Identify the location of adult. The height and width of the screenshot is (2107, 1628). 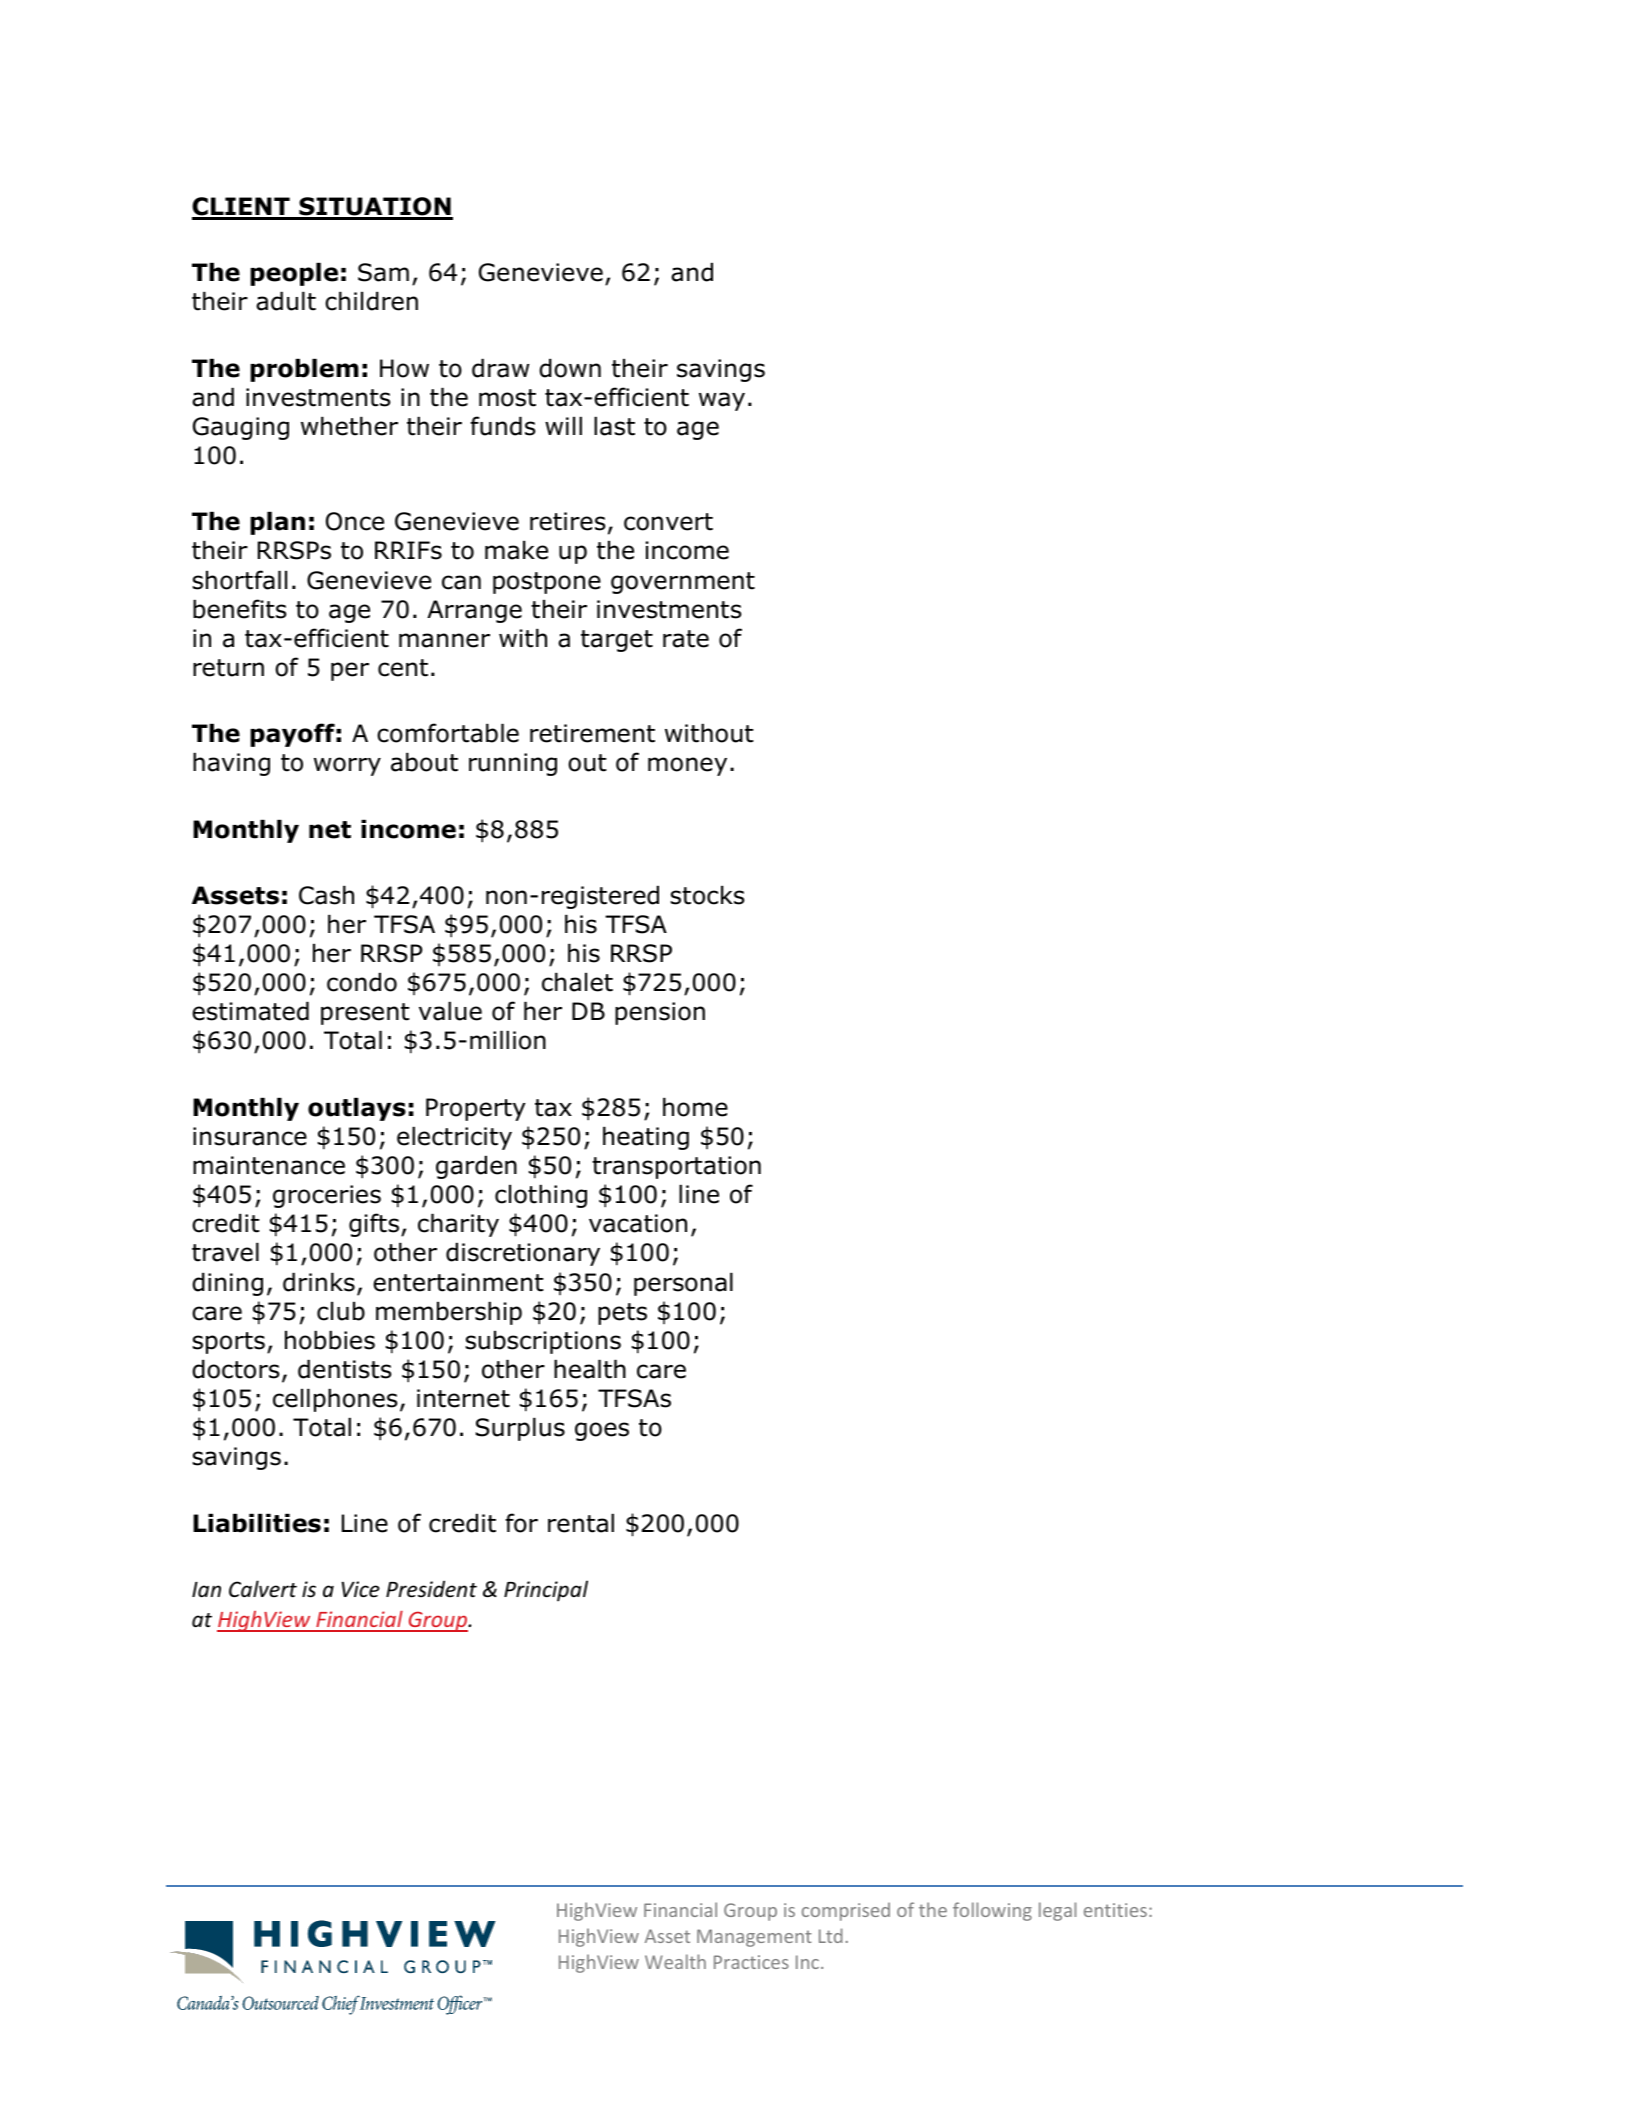
(286, 301).
